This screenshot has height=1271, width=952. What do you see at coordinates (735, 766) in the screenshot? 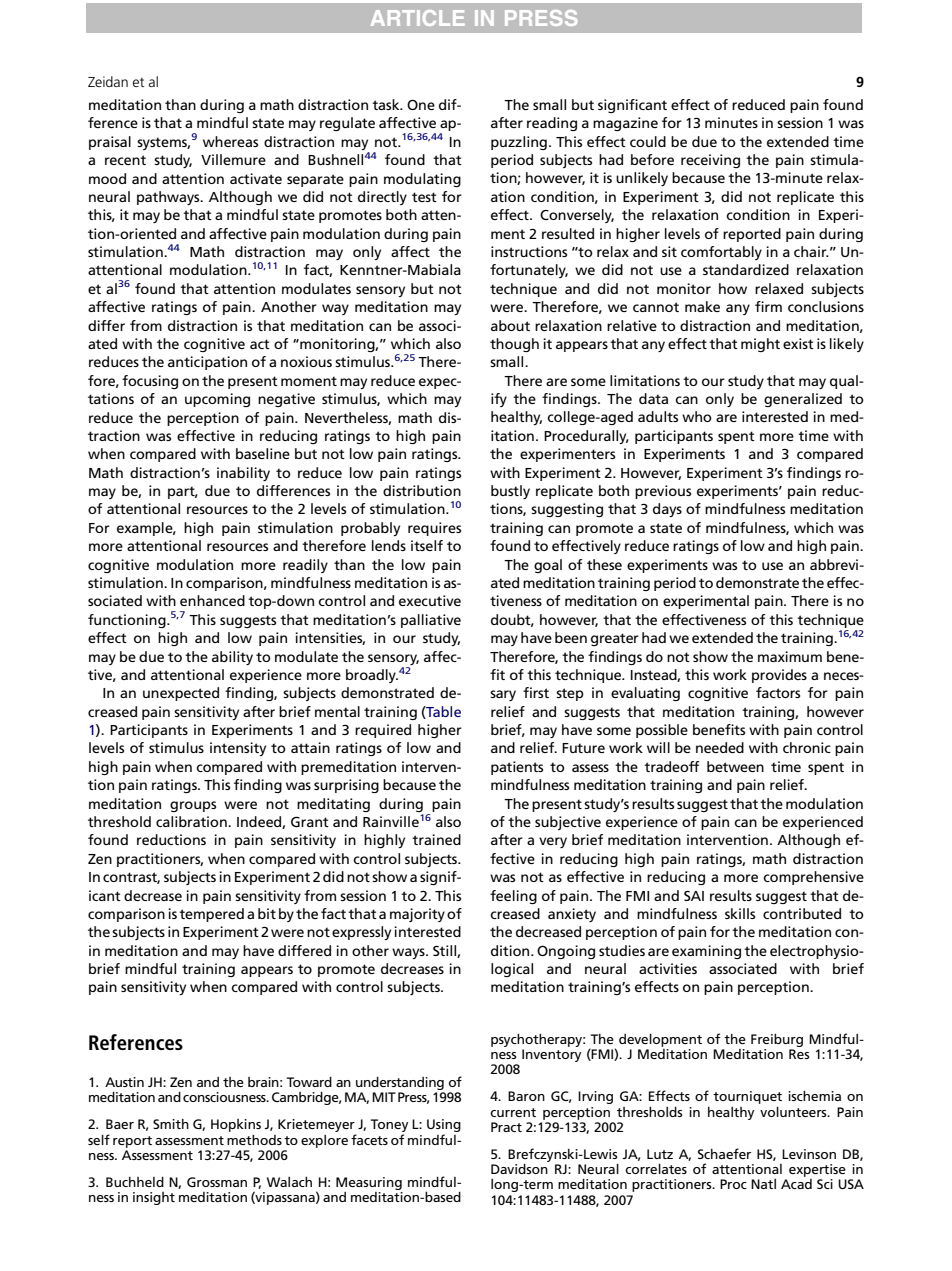
I see `between` at bounding box center [735, 766].
